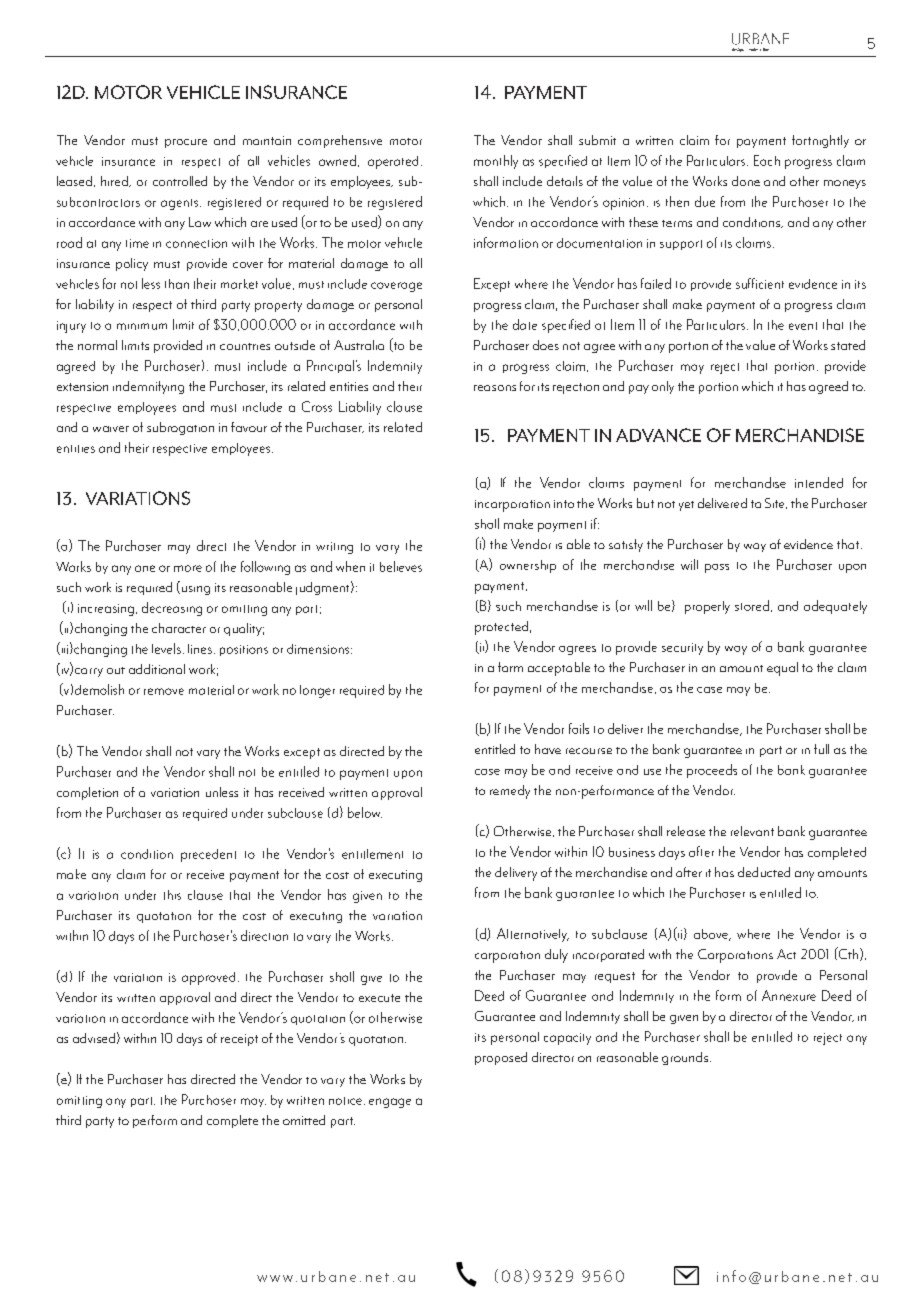 The image size is (924, 1308). I want to click on protected, so click(501, 628).
